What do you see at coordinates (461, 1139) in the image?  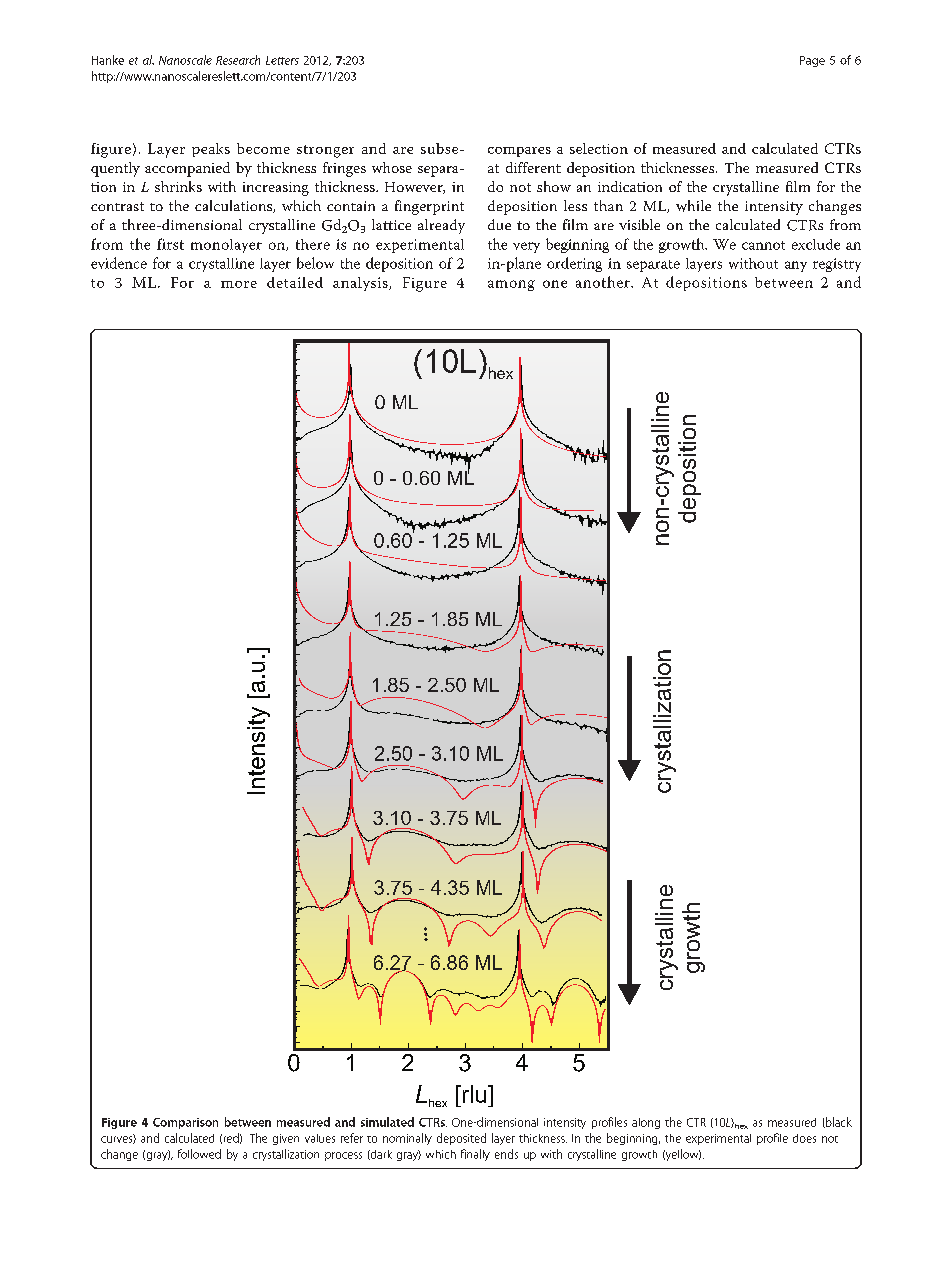 I see `deposited` at bounding box center [461, 1139].
